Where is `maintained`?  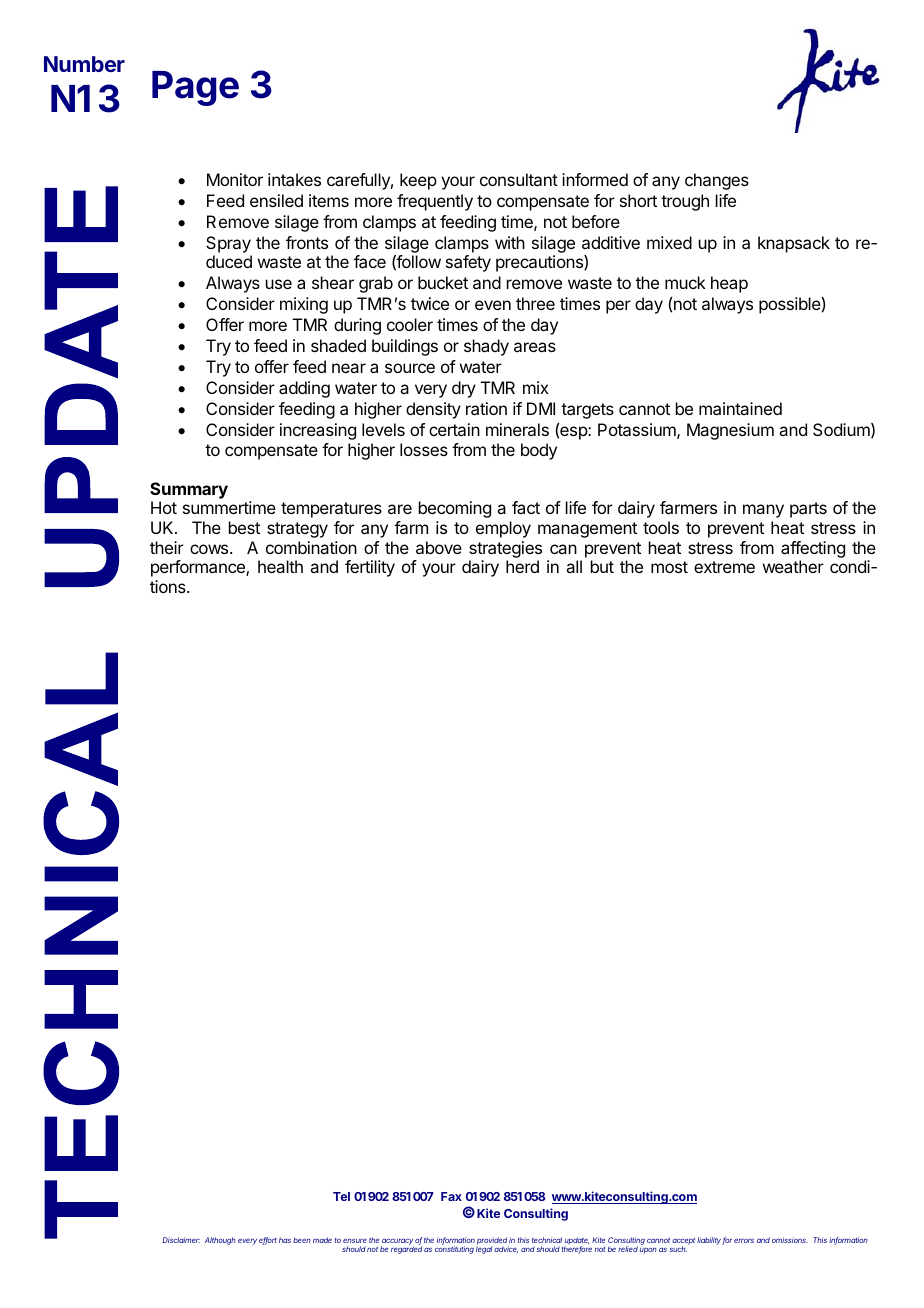 maintained is located at coordinates (740, 408).
